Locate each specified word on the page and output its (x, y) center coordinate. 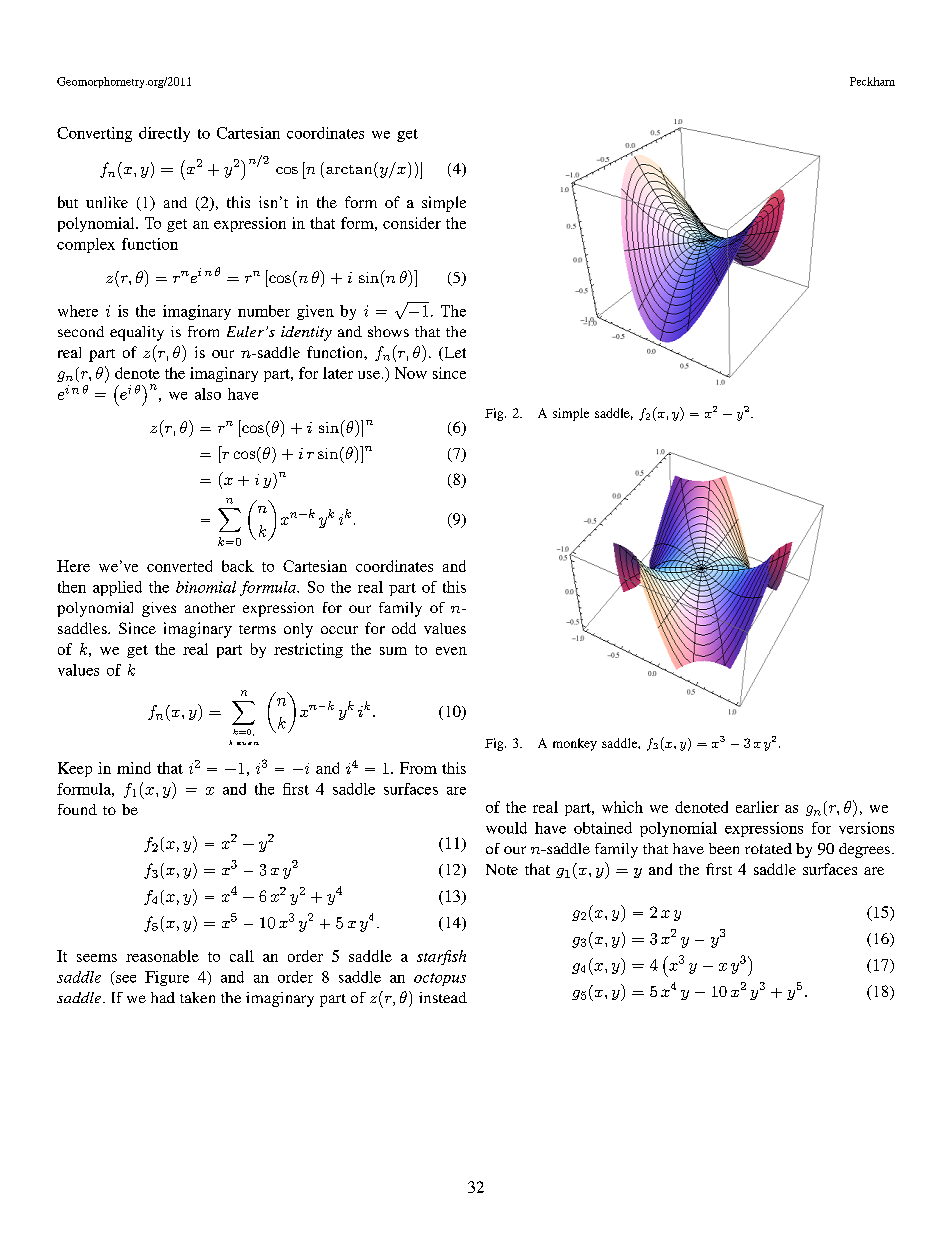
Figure (167, 978)
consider (412, 223)
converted (179, 566)
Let (454, 354)
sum (393, 651)
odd (404, 628)
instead (443, 997)
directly (164, 134)
